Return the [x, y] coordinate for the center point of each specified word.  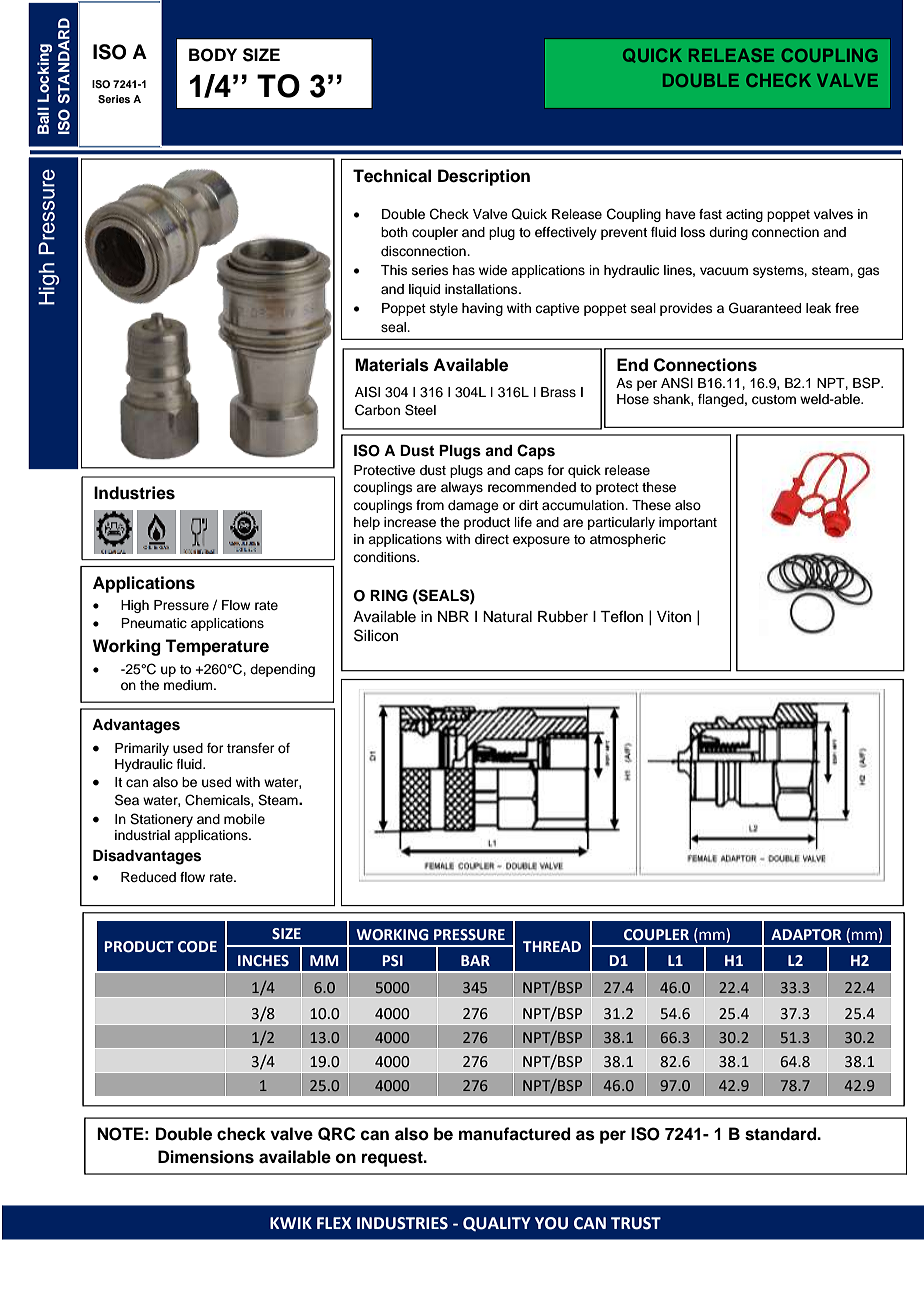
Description [484, 177]
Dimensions [206, 1157]
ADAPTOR [806, 935]
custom [774, 400]
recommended [532, 487]
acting [744, 215]
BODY [213, 55]
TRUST [636, 1223]
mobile [244, 819]
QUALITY [497, 1224]
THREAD [552, 946]
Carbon [377, 410]
